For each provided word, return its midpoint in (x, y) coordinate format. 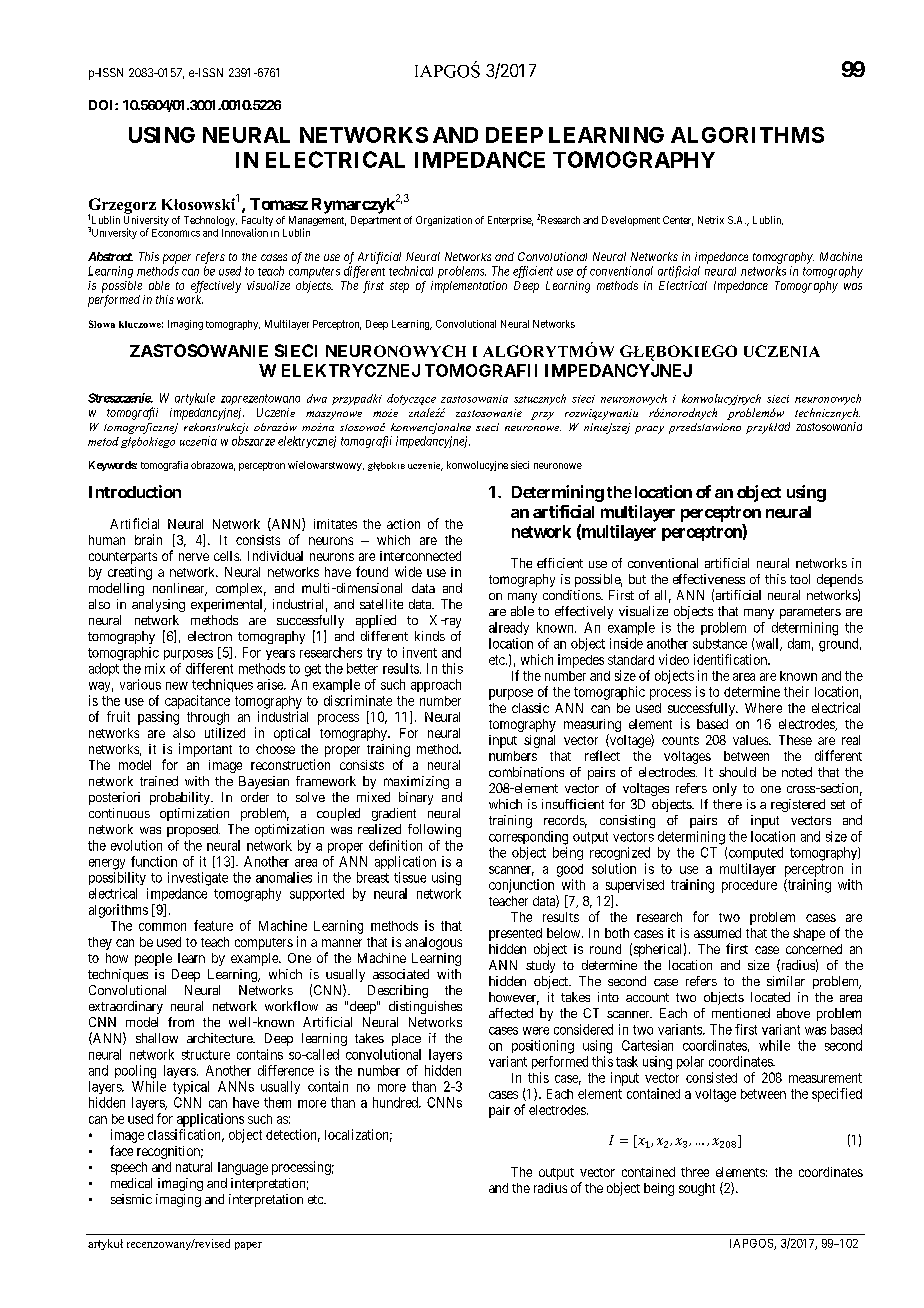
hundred (396, 1102)
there (727, 804)
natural (194, 1167)
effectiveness (709, 579)
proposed (193, 830)
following (434, 830)
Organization (444, 221)
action (403, 524)
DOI (102, 105)
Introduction (135, 491)
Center (678, 221)
